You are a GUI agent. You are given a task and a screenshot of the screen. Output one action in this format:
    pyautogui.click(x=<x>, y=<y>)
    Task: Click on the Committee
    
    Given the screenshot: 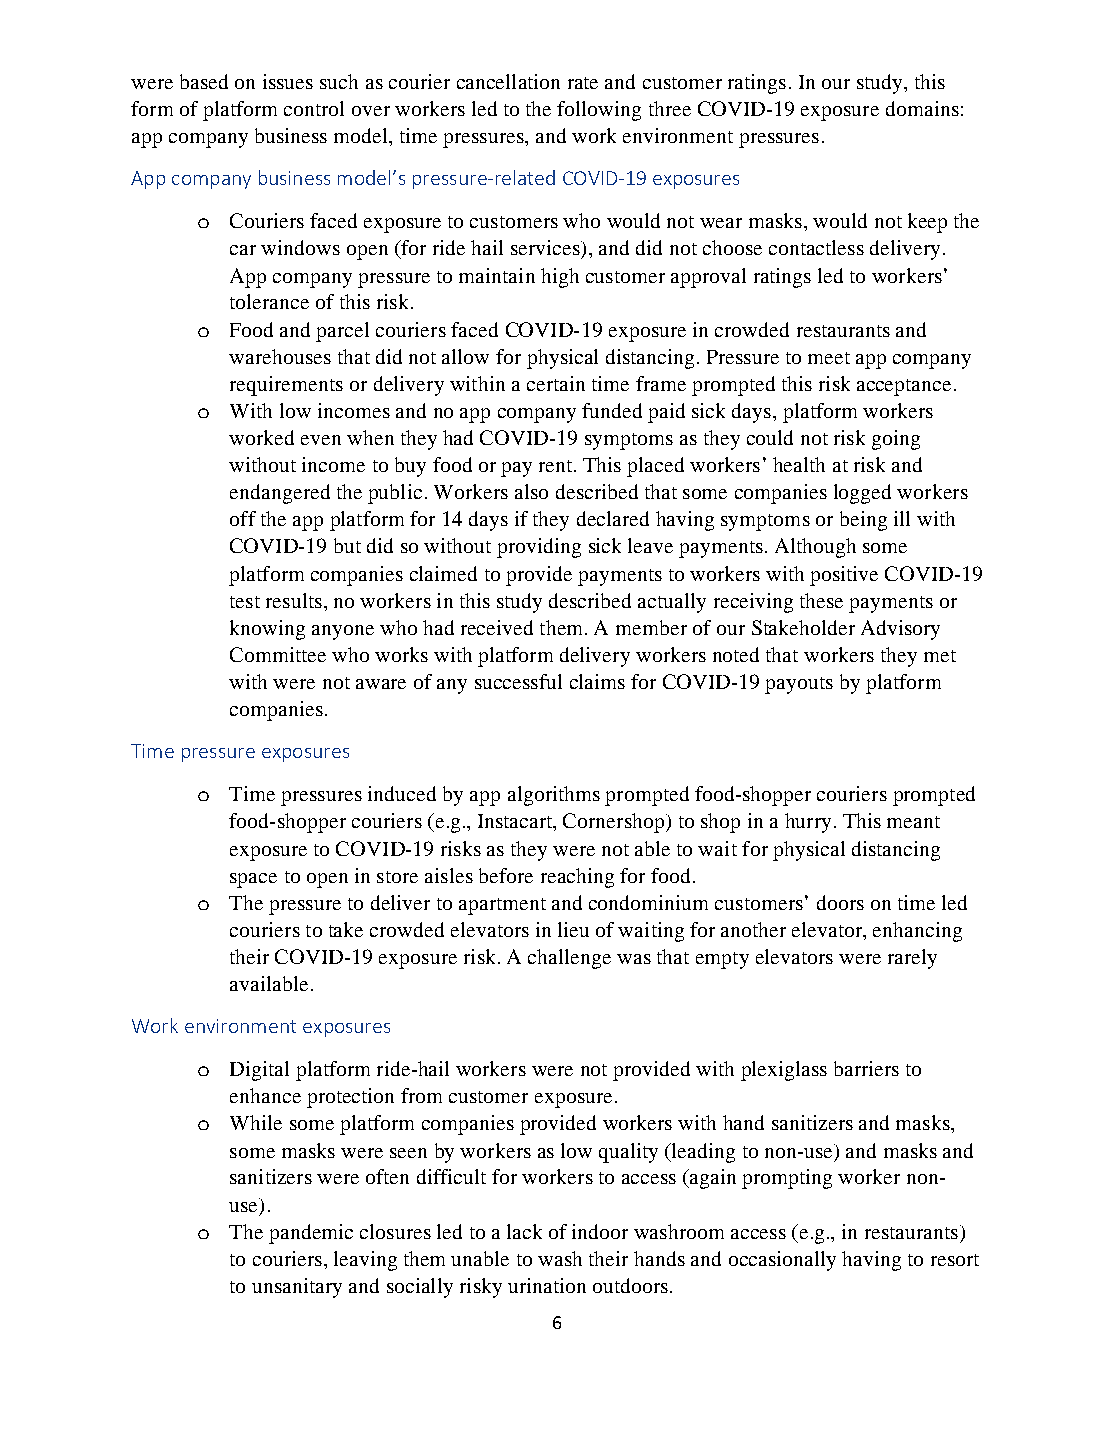 What is the action you would take?
    pyautogui.click(x=278, y=654)
